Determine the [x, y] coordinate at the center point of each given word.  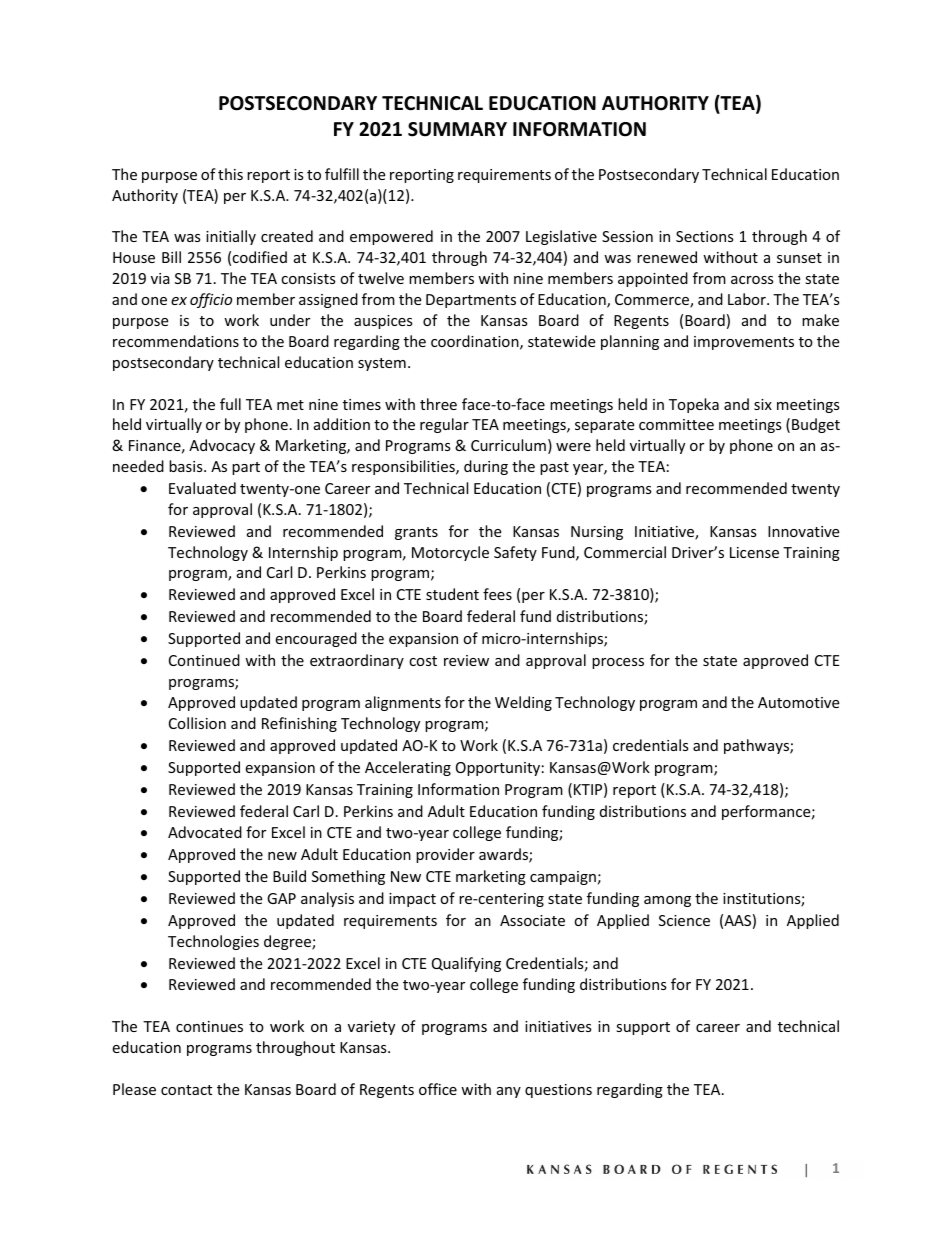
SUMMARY [457, 129]
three [438, 404]
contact [186, 1090]
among [667, 901]
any [509, 1092]
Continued [204, 660]
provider [445, 855]
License [754, 552]
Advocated [205, 832]
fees [497, 594]
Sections [705, 236]
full [230, 404]
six [763, 404]
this [230, 174]
